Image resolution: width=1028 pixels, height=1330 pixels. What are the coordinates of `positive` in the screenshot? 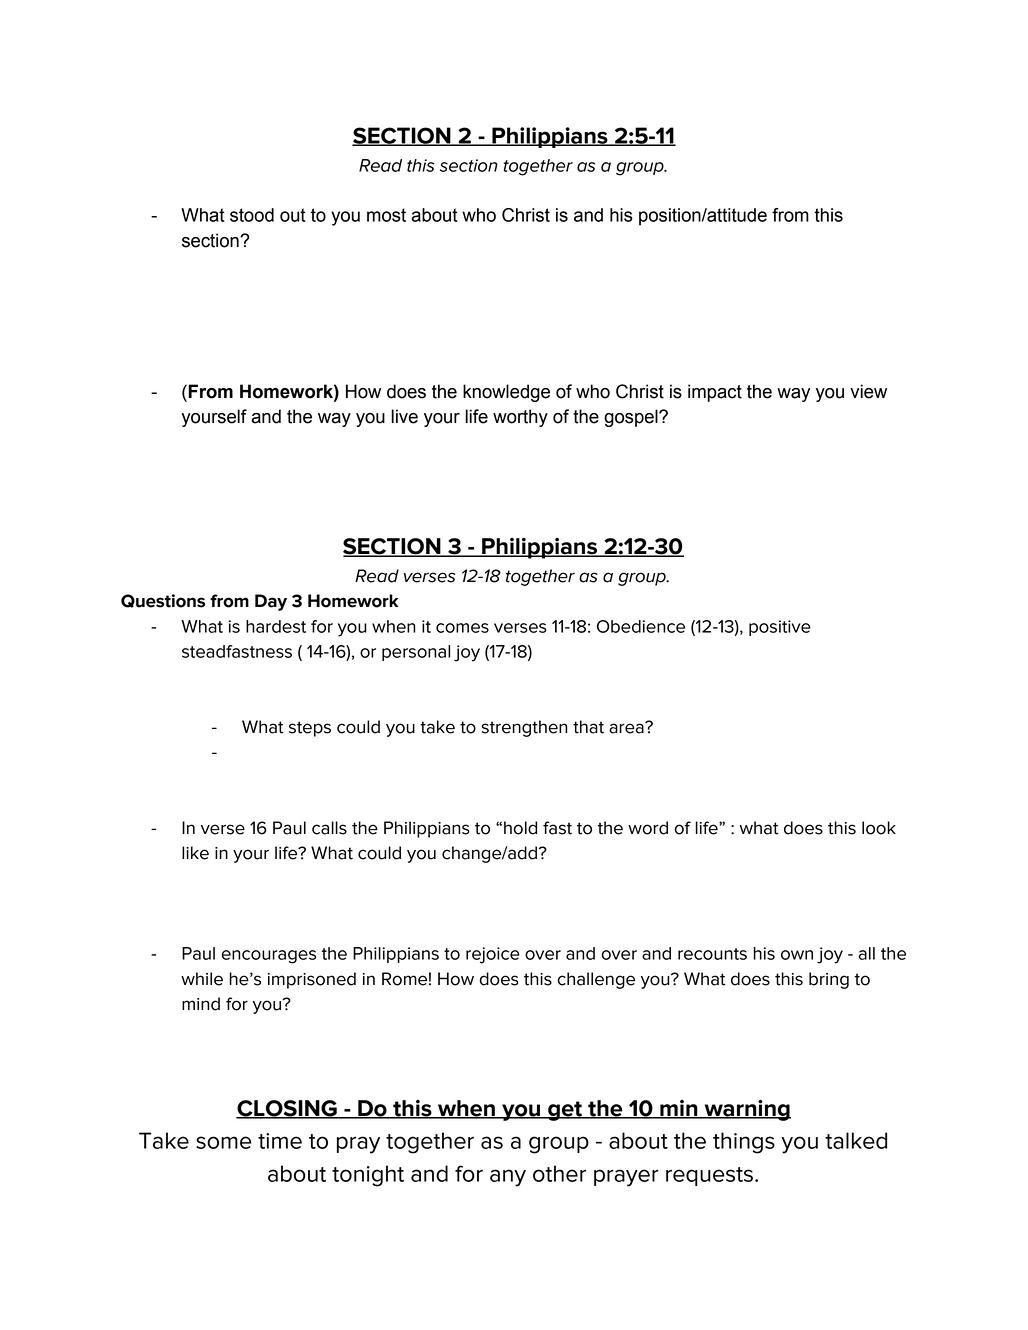 It's located at (780, 628).
